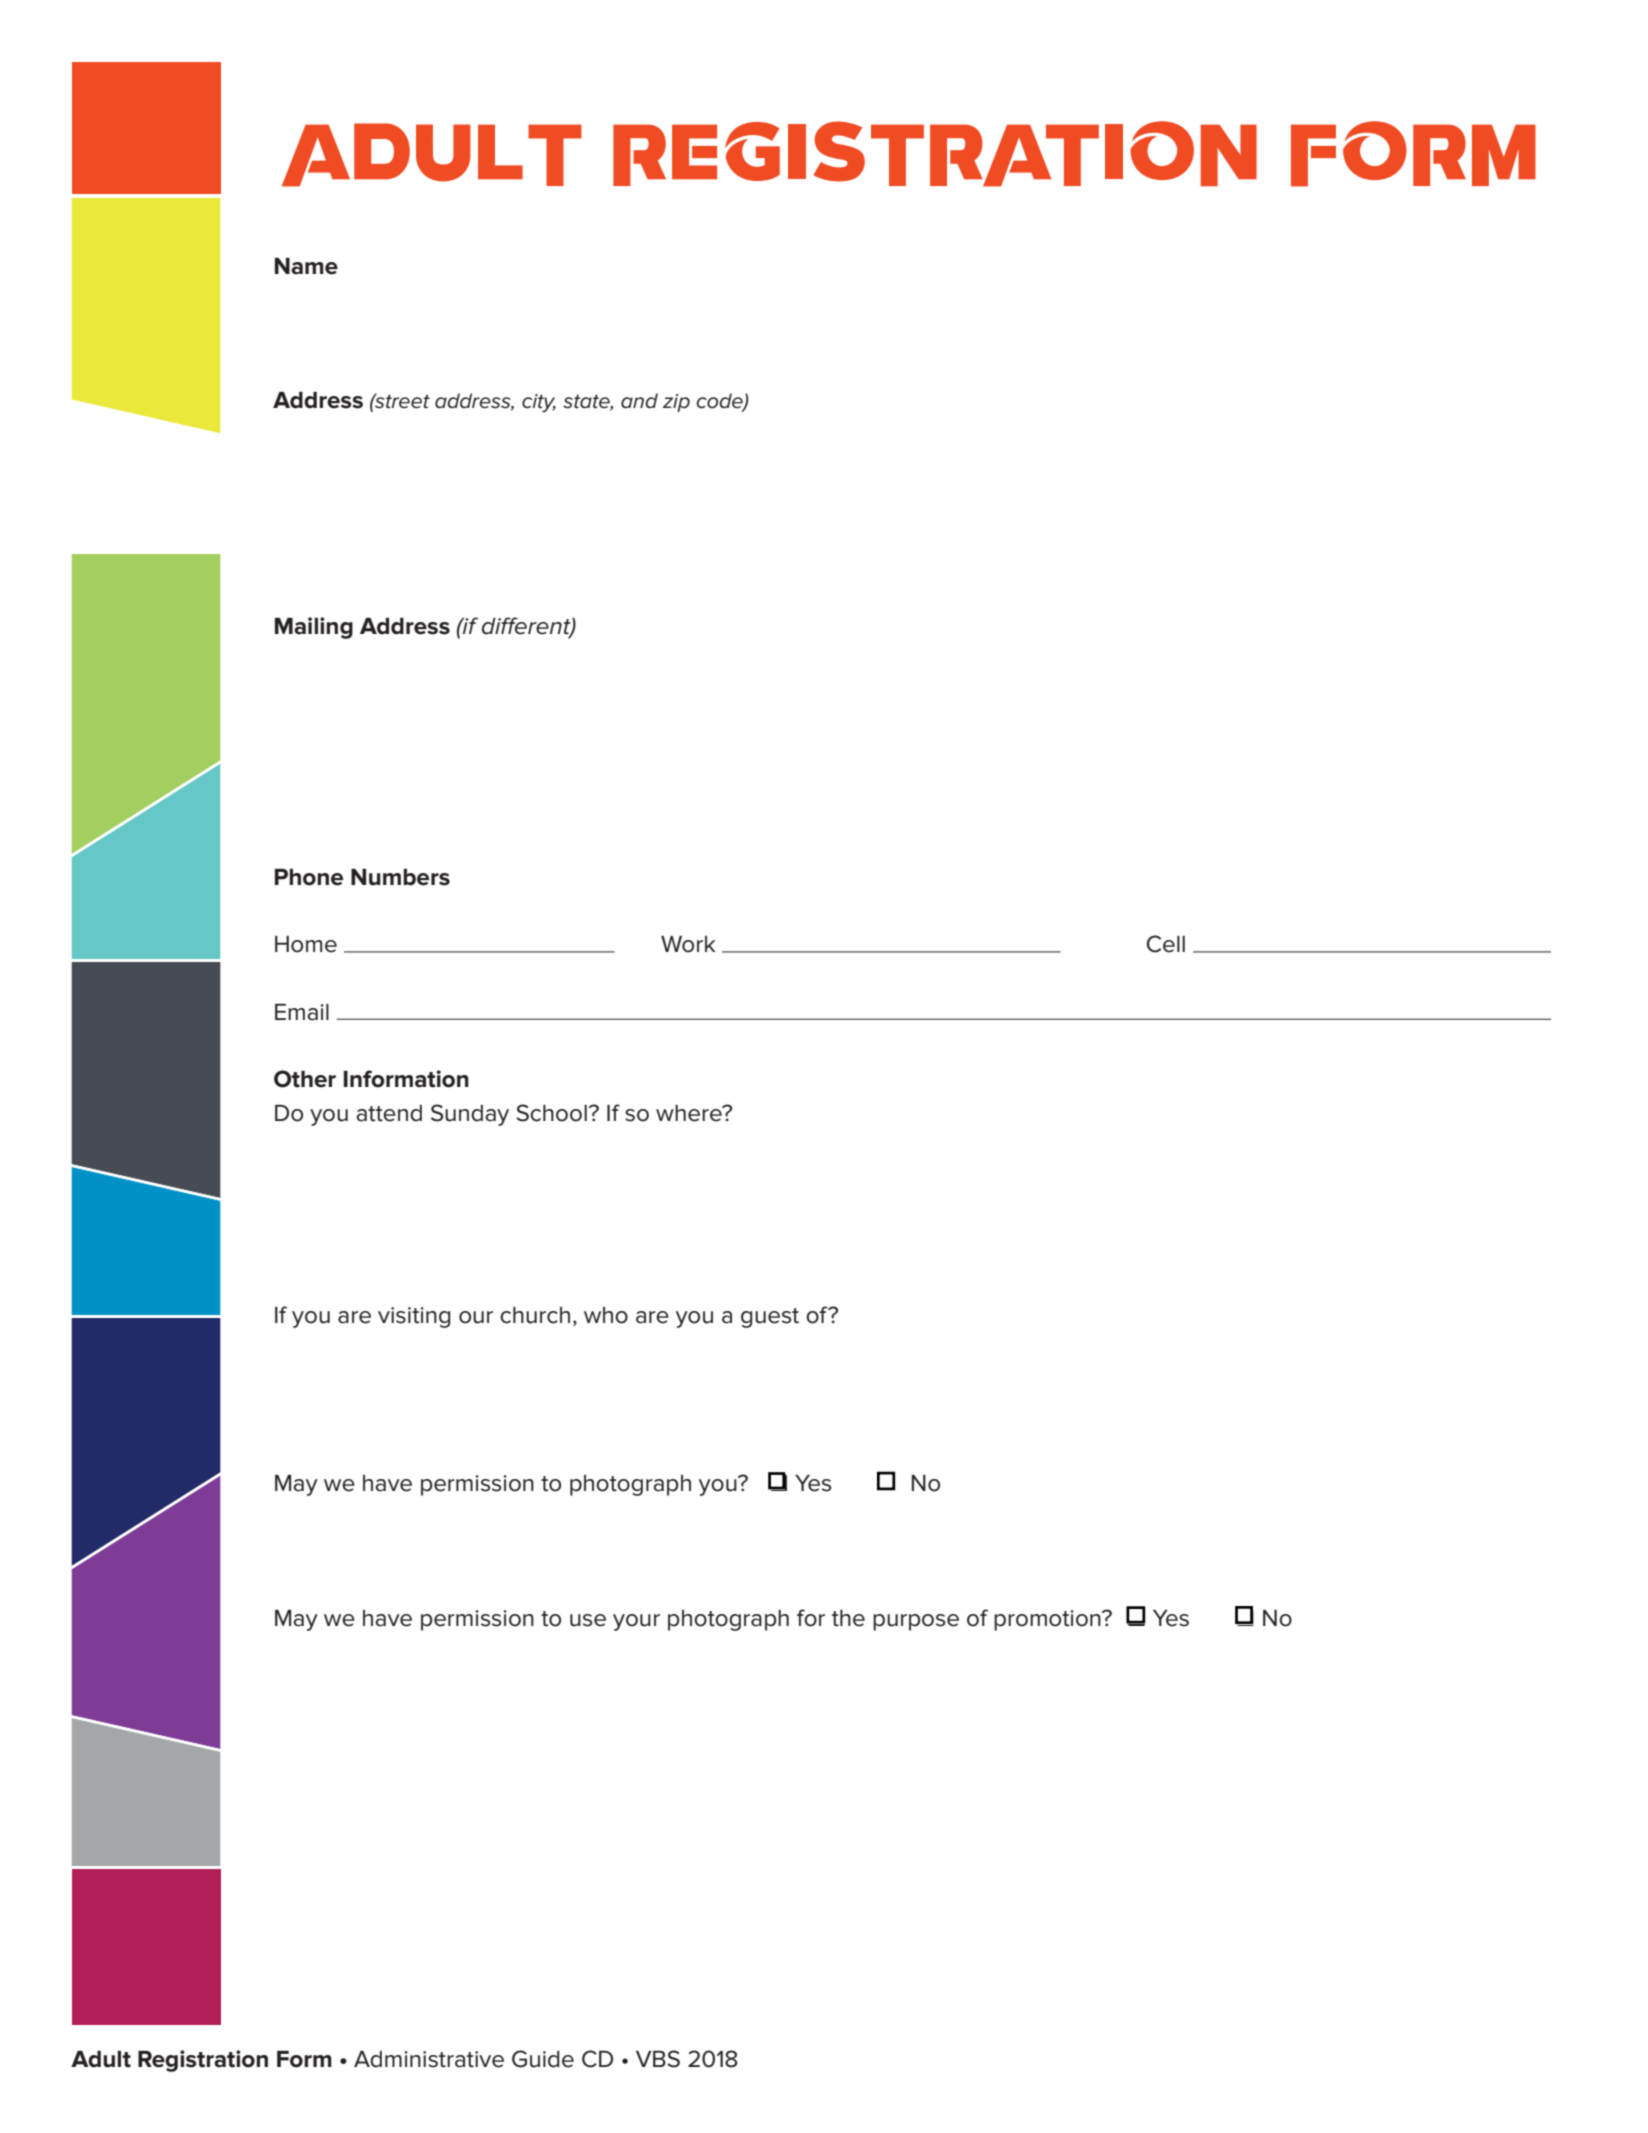  Describe the element at coordinates (676, 403) in the page. I see `zip` at that location.
